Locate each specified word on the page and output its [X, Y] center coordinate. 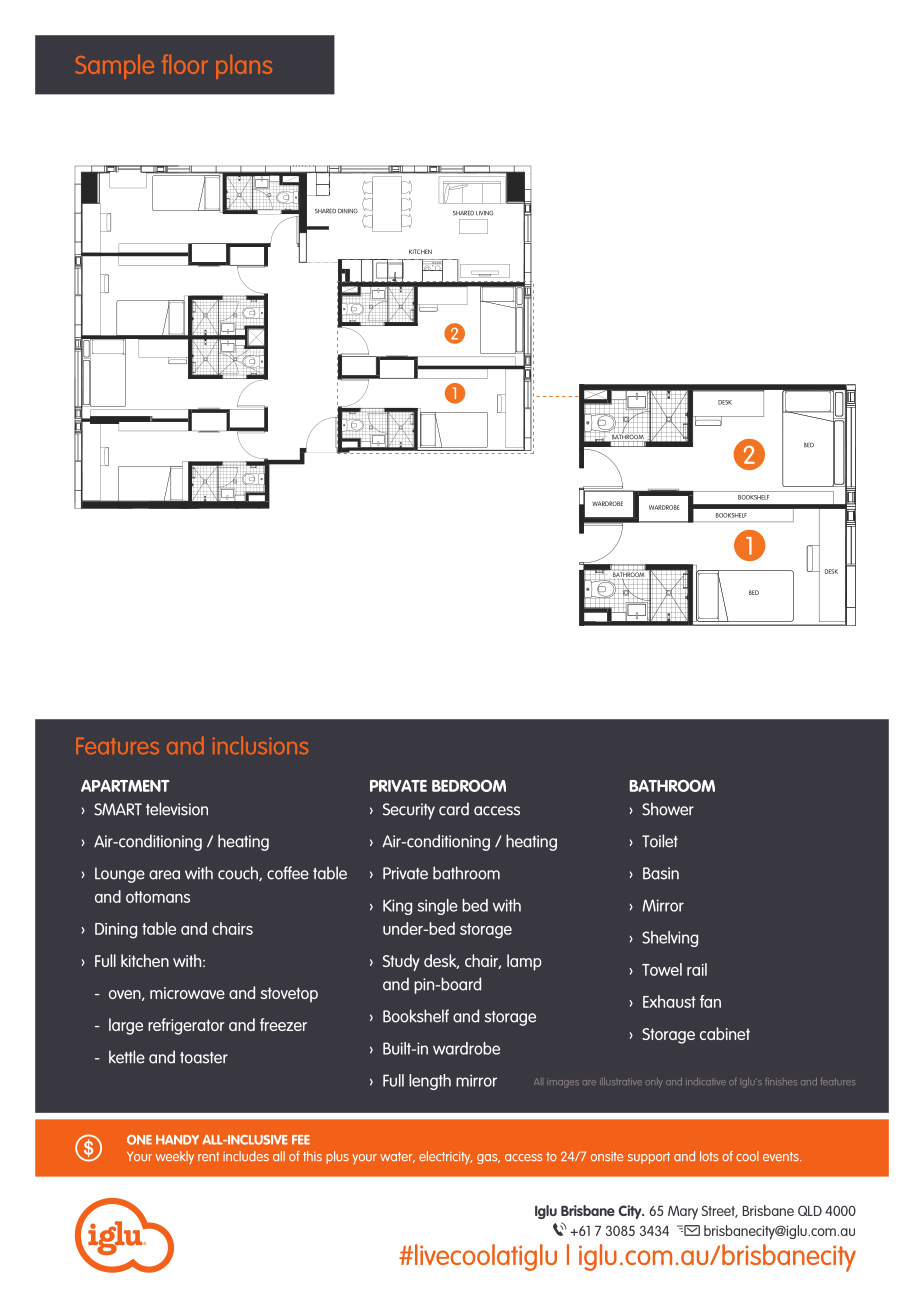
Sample [115, 67]
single [438, 907]
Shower [668, 809]
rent [208, 1156]
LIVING [485, 213]
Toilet [660, 841]
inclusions [260, 745]
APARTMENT [125, 786]
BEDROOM [469, 786]
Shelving [670, 939]
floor [185, 64]
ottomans [158, 897]
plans [244, 67]
